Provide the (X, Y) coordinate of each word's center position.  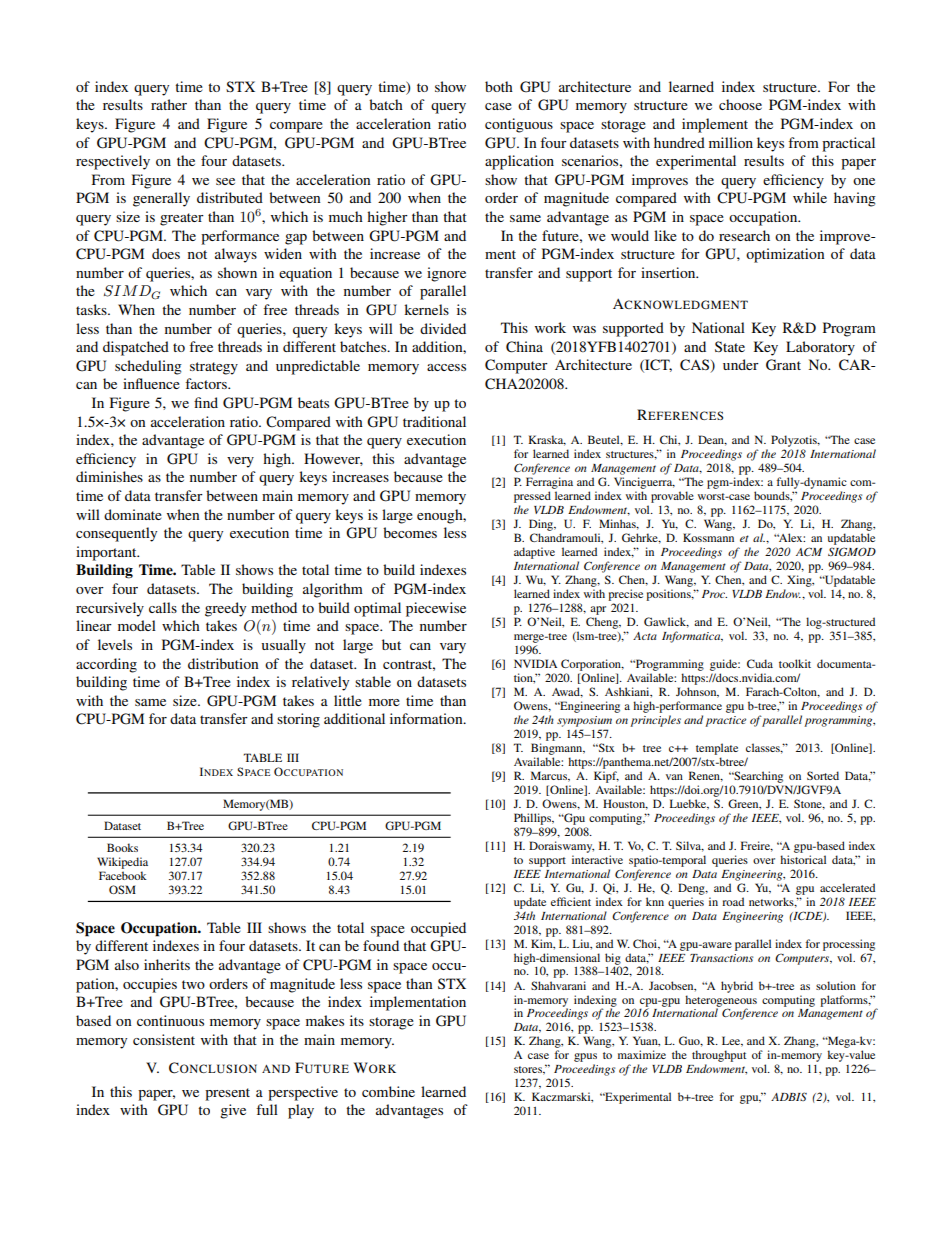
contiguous (519, 125)
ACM (809, 551)
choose (740, 104)
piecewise (436, 609)
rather (169, 104)
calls (163, 607)
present (227, 1094)
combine (388, 1091)
